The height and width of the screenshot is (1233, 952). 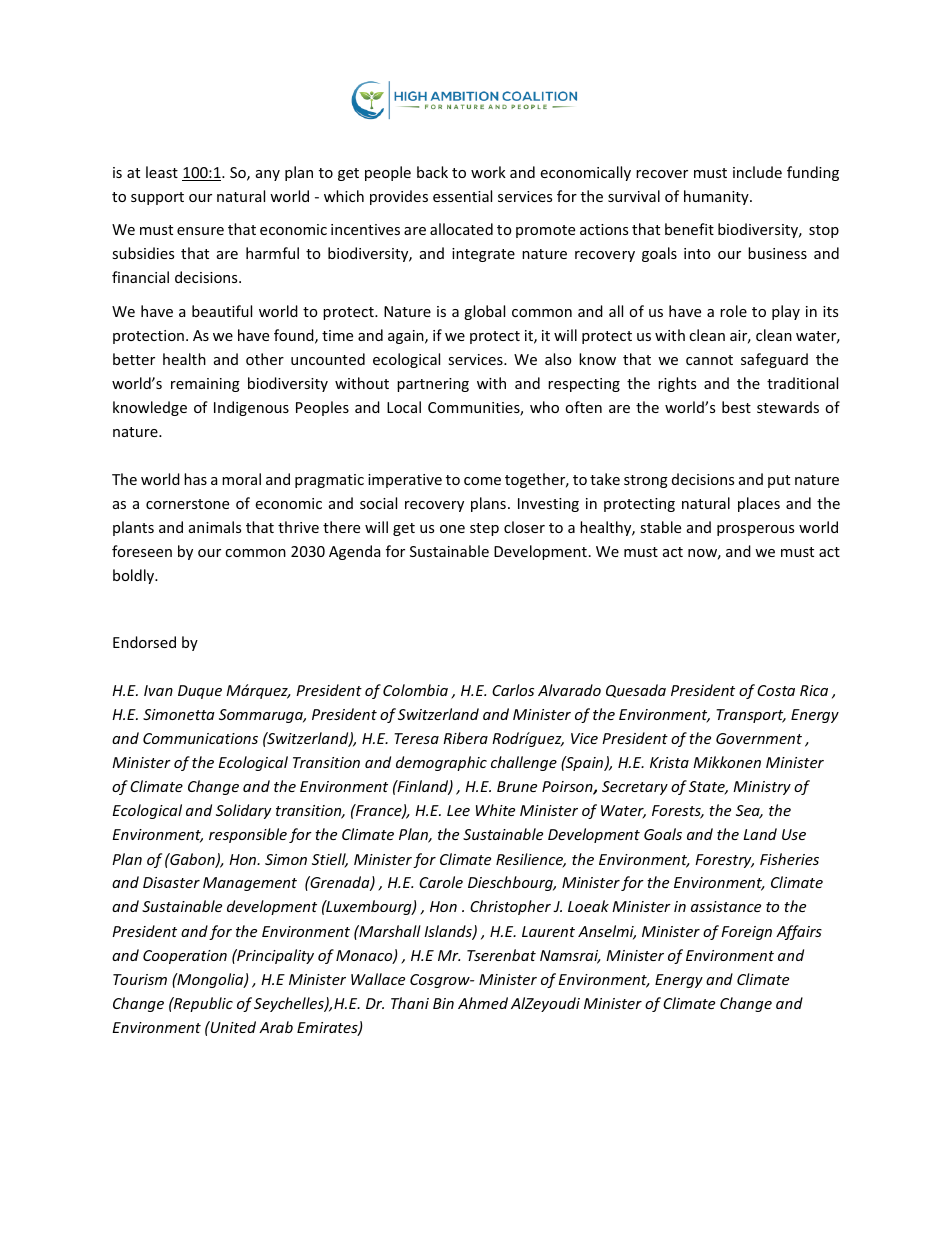 I want to click on Arab, so click(x=276, y=1027).
